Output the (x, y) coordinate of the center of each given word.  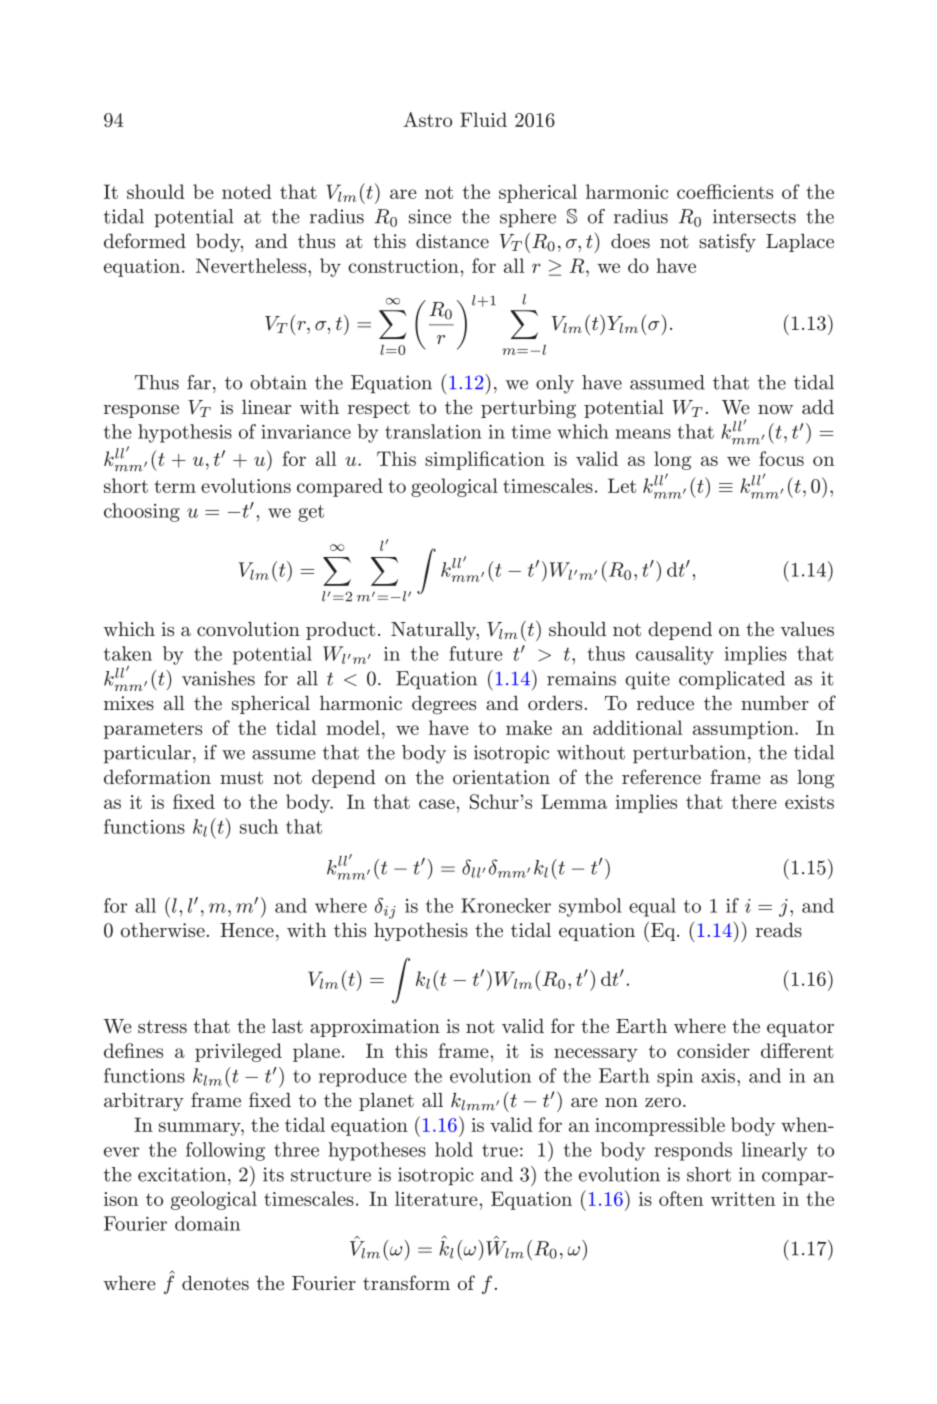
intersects (754, 216)
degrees (444, 705)
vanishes (218, 678)
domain (207, 1223)
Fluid (483, 119)
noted (247, 191)
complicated (732, 680)
